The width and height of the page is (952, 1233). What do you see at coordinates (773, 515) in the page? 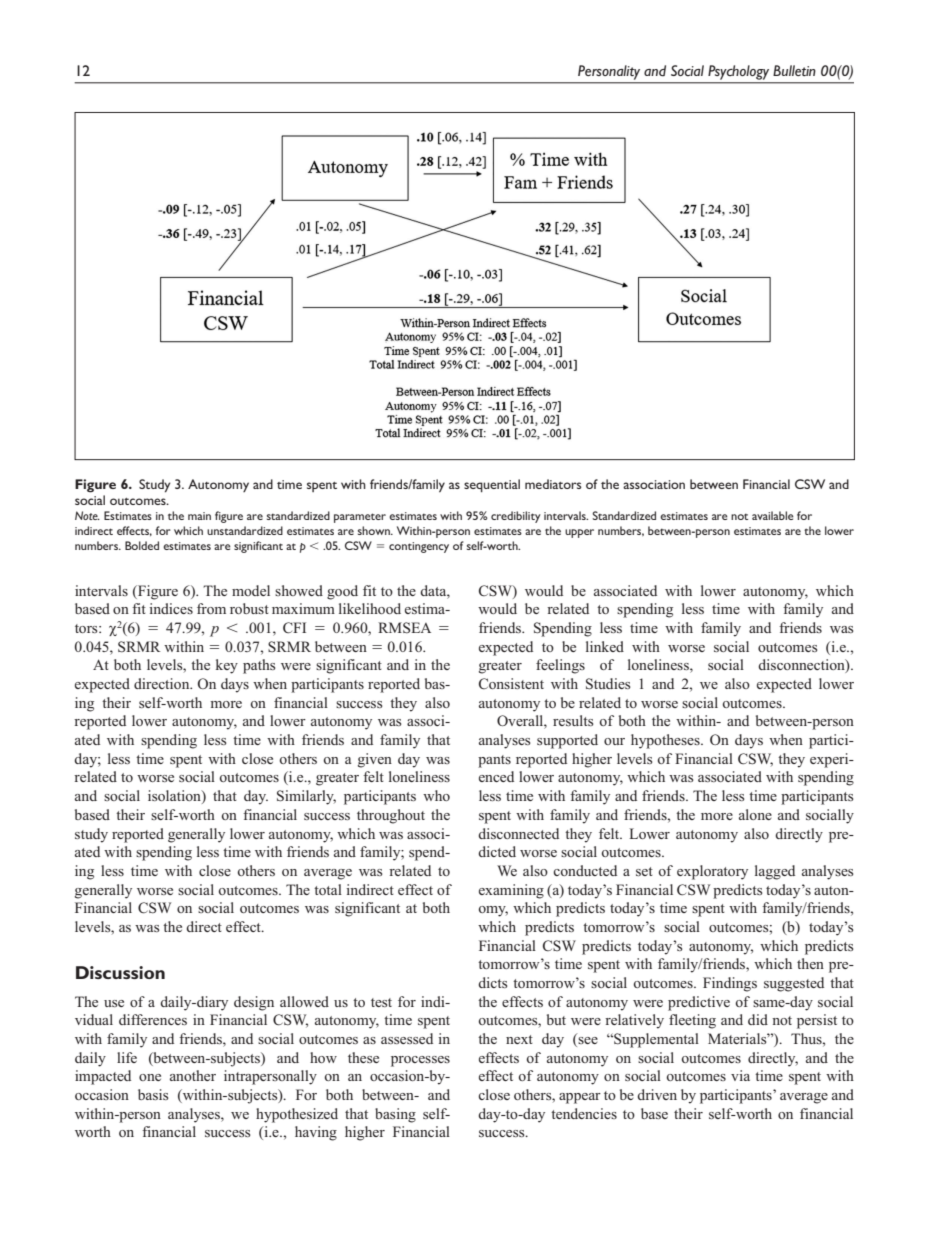
I see `available` at bounding box center [773, 515].
